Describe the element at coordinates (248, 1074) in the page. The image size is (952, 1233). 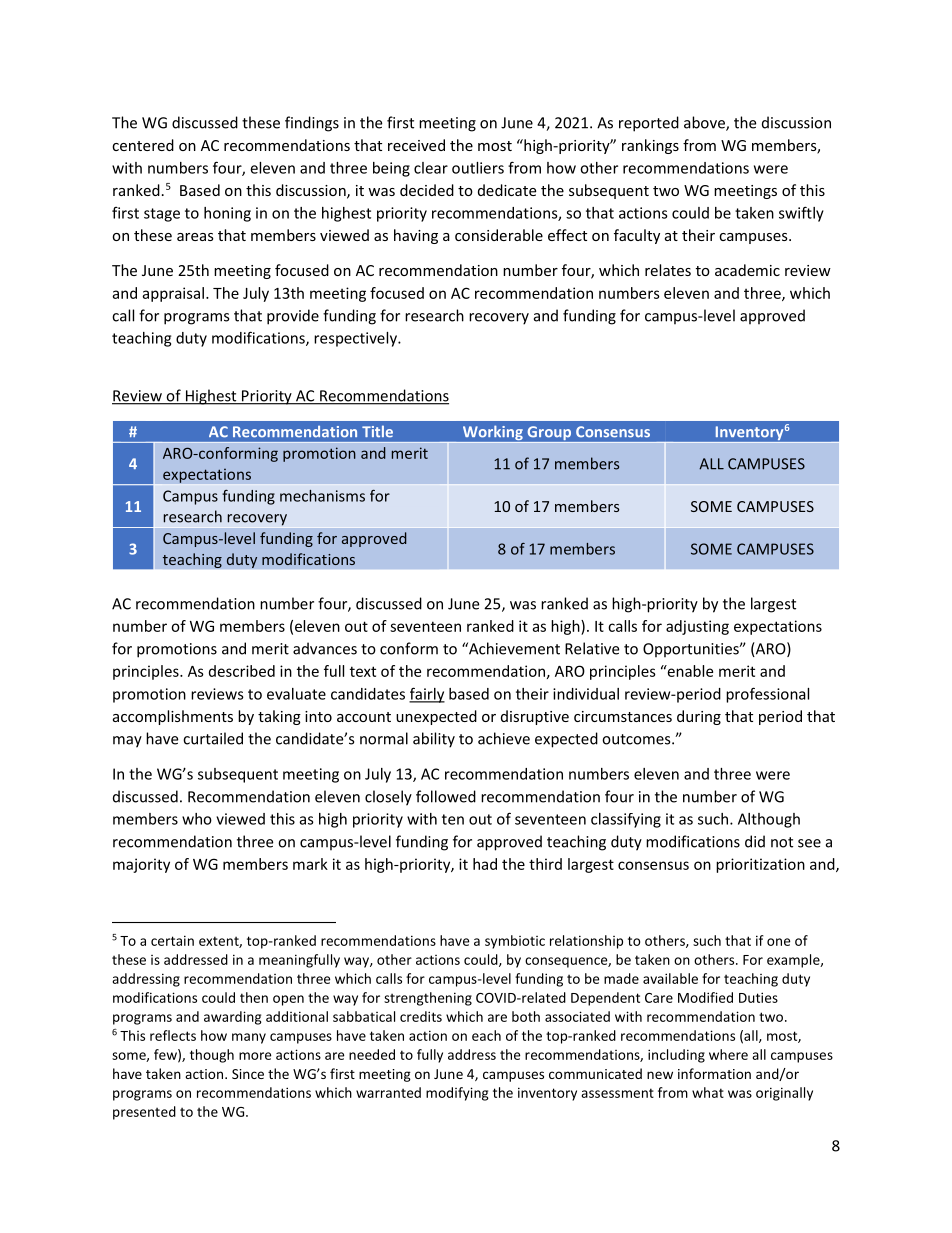
I see `Since` at that location.
